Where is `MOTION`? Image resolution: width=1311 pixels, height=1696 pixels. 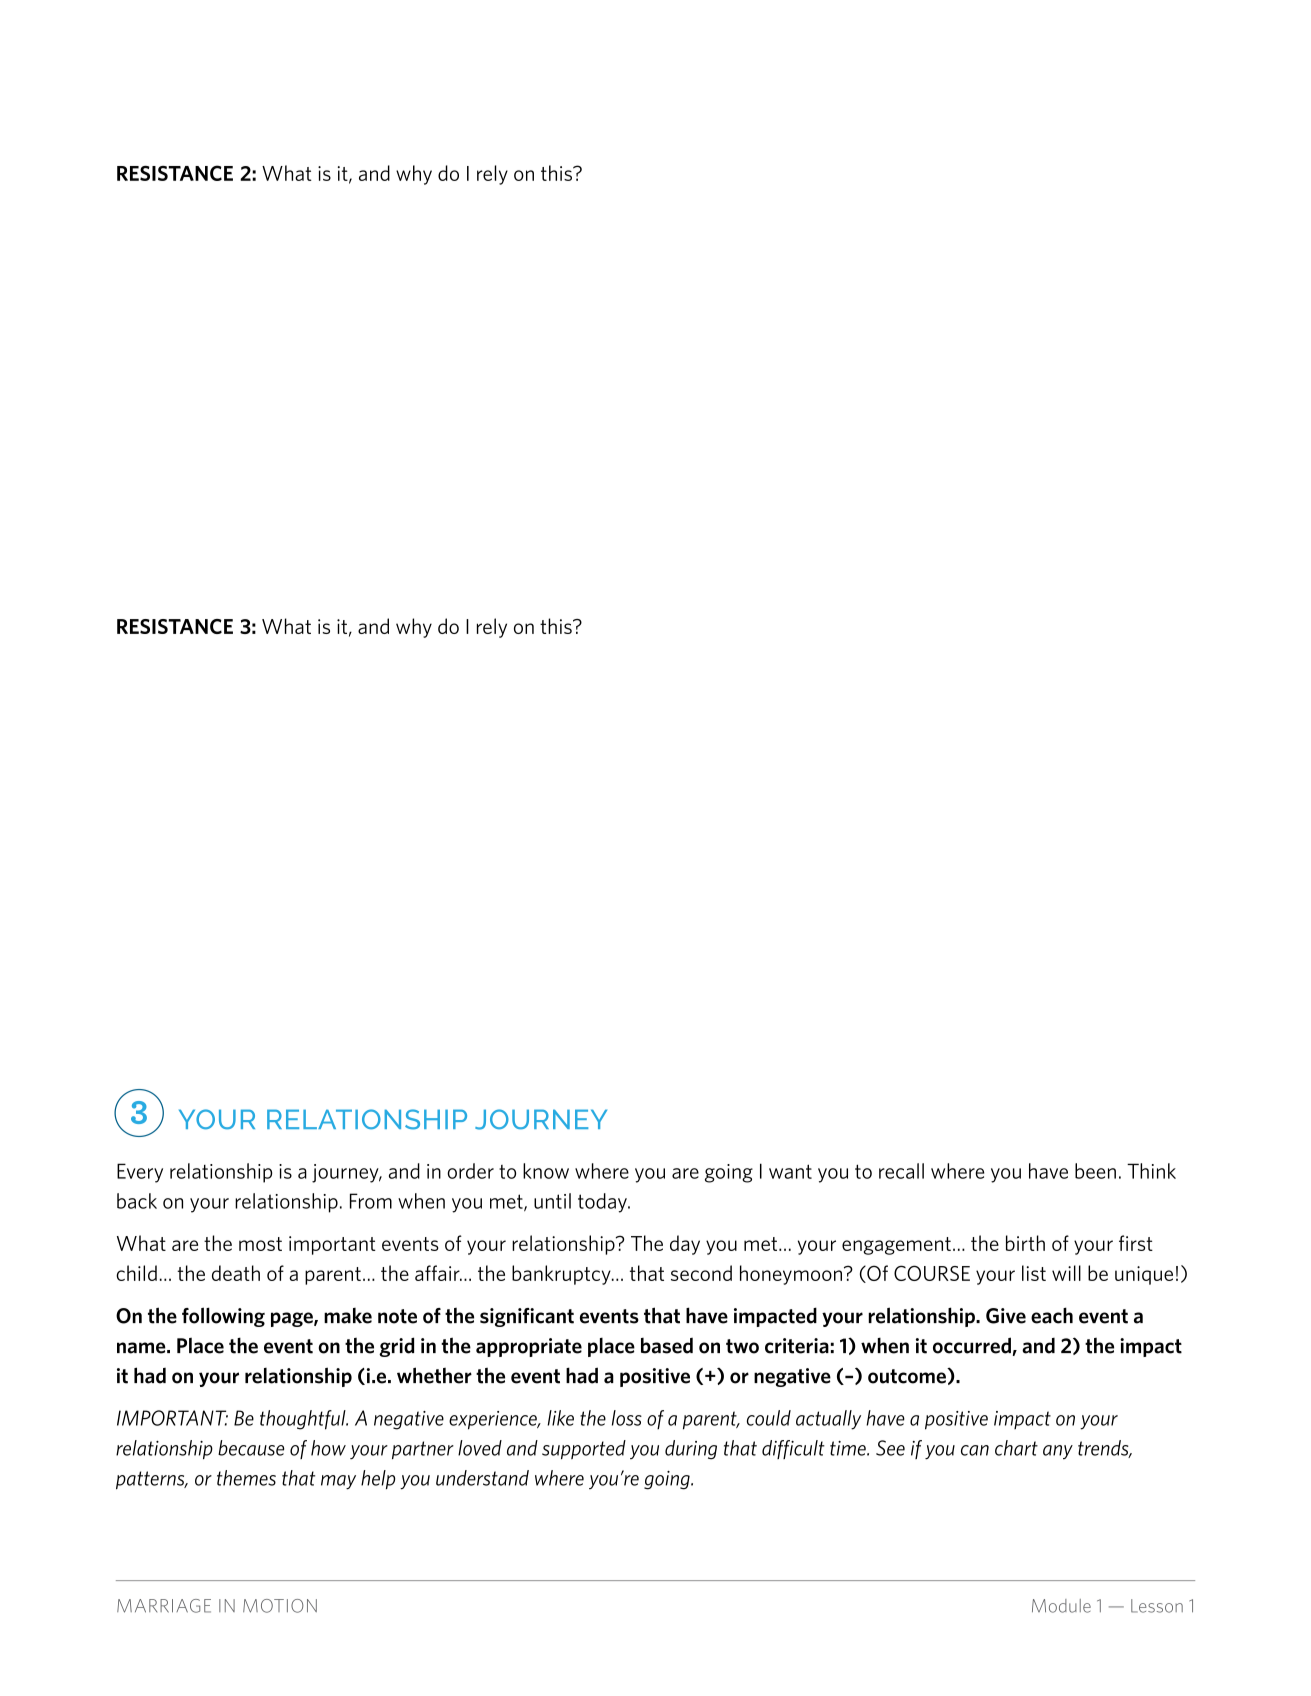
MOTION is located at coordinates (280, 1606).
